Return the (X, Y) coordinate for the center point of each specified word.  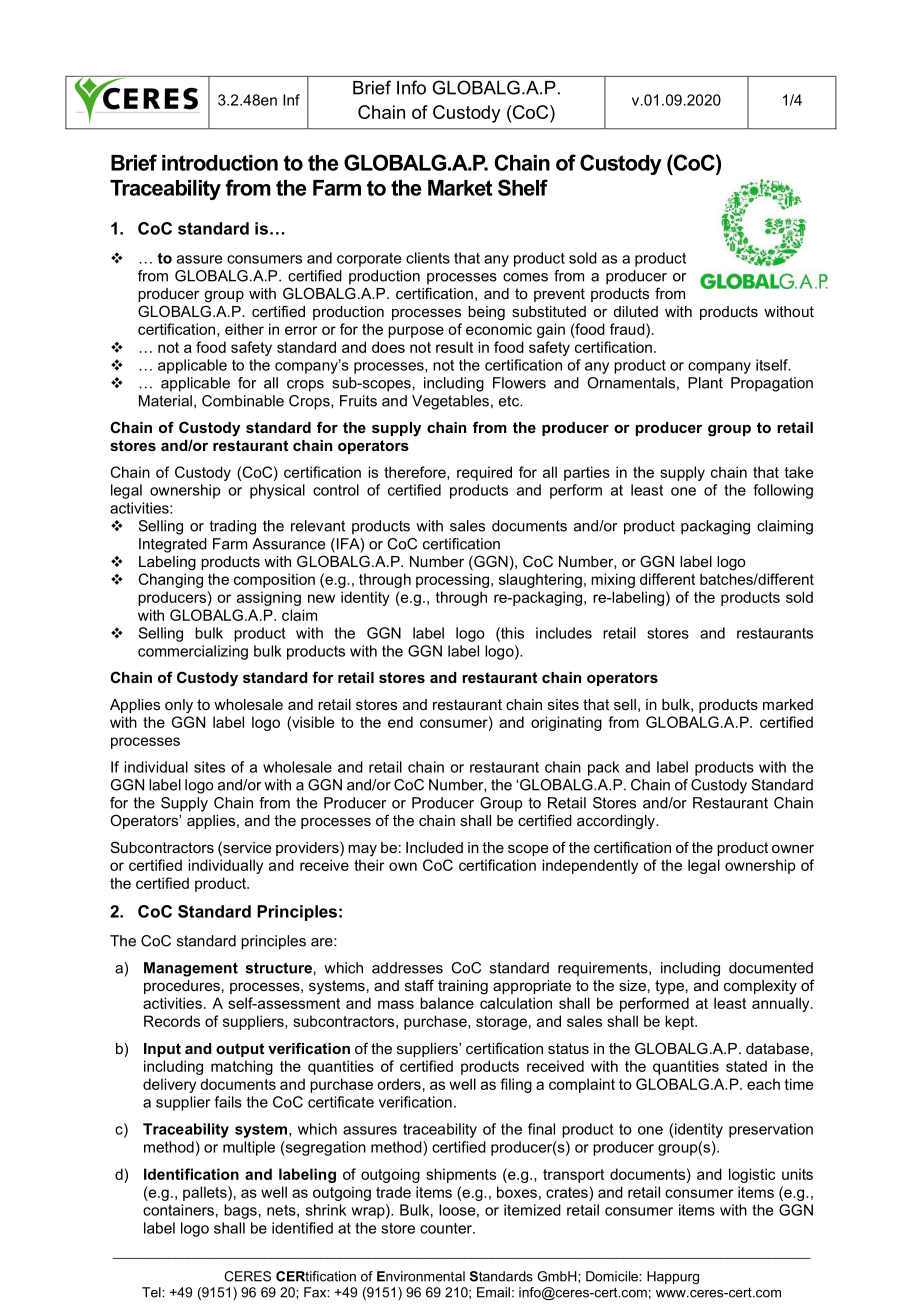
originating (566, 723)
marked (788, 704)
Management (191, 969)
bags (240, 1211)
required (484, 473)
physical (277, 491)
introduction (220, 163)
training (463, 987)
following (783, 491)
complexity (760, 987)
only (179, 706)
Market (460, 188)
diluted (636, 311)
